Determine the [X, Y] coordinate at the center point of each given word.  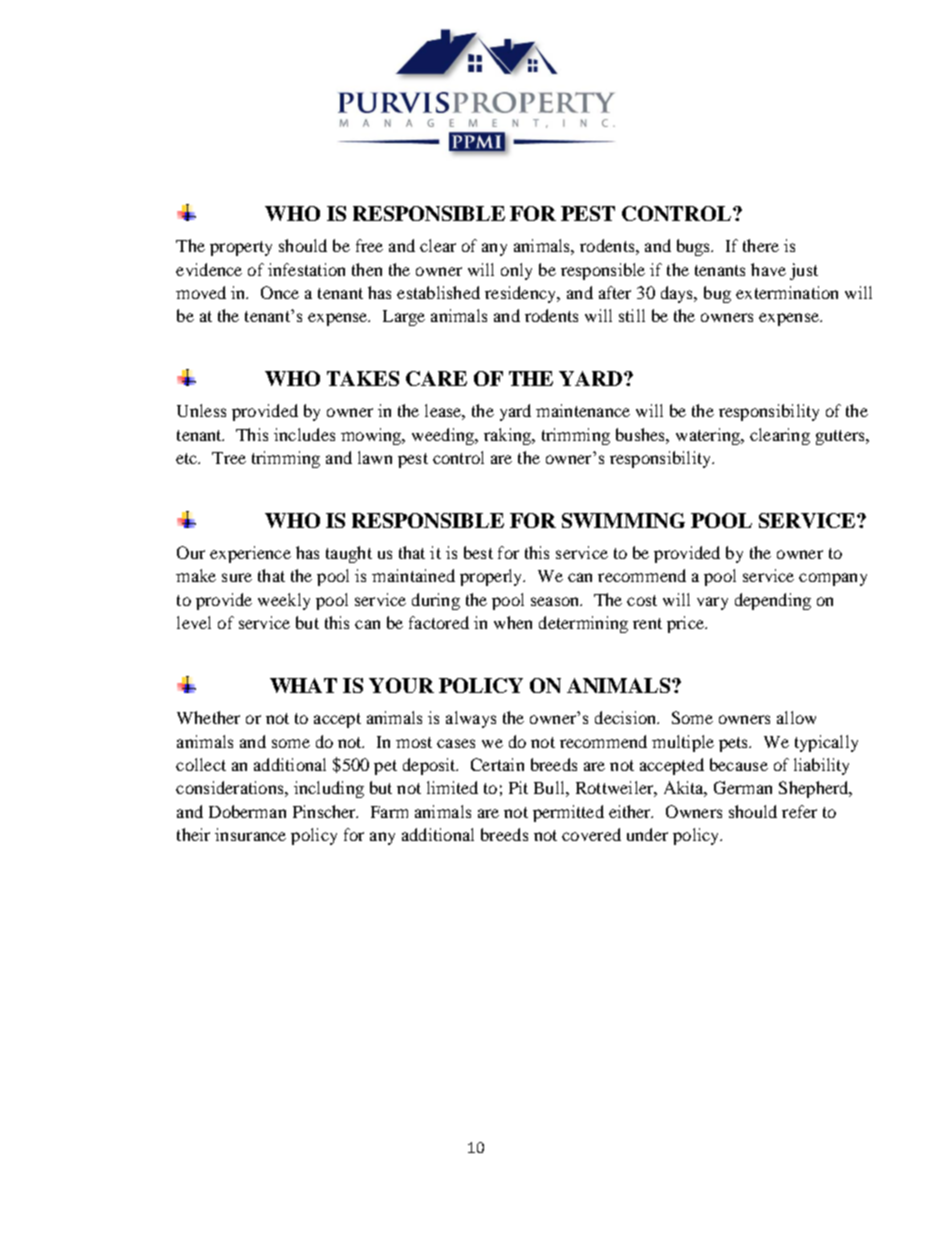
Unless [201, 410]
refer [799, 811]
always [471, 719]
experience [250, 554]
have [768, 269]
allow [796, 717]
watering [709, 436]
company [833, 579]
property [241, 248]
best [478, 552]
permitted [568, 813]
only [516, 271]
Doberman [247, 811]
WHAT [303, 685]
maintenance [583, 410]
